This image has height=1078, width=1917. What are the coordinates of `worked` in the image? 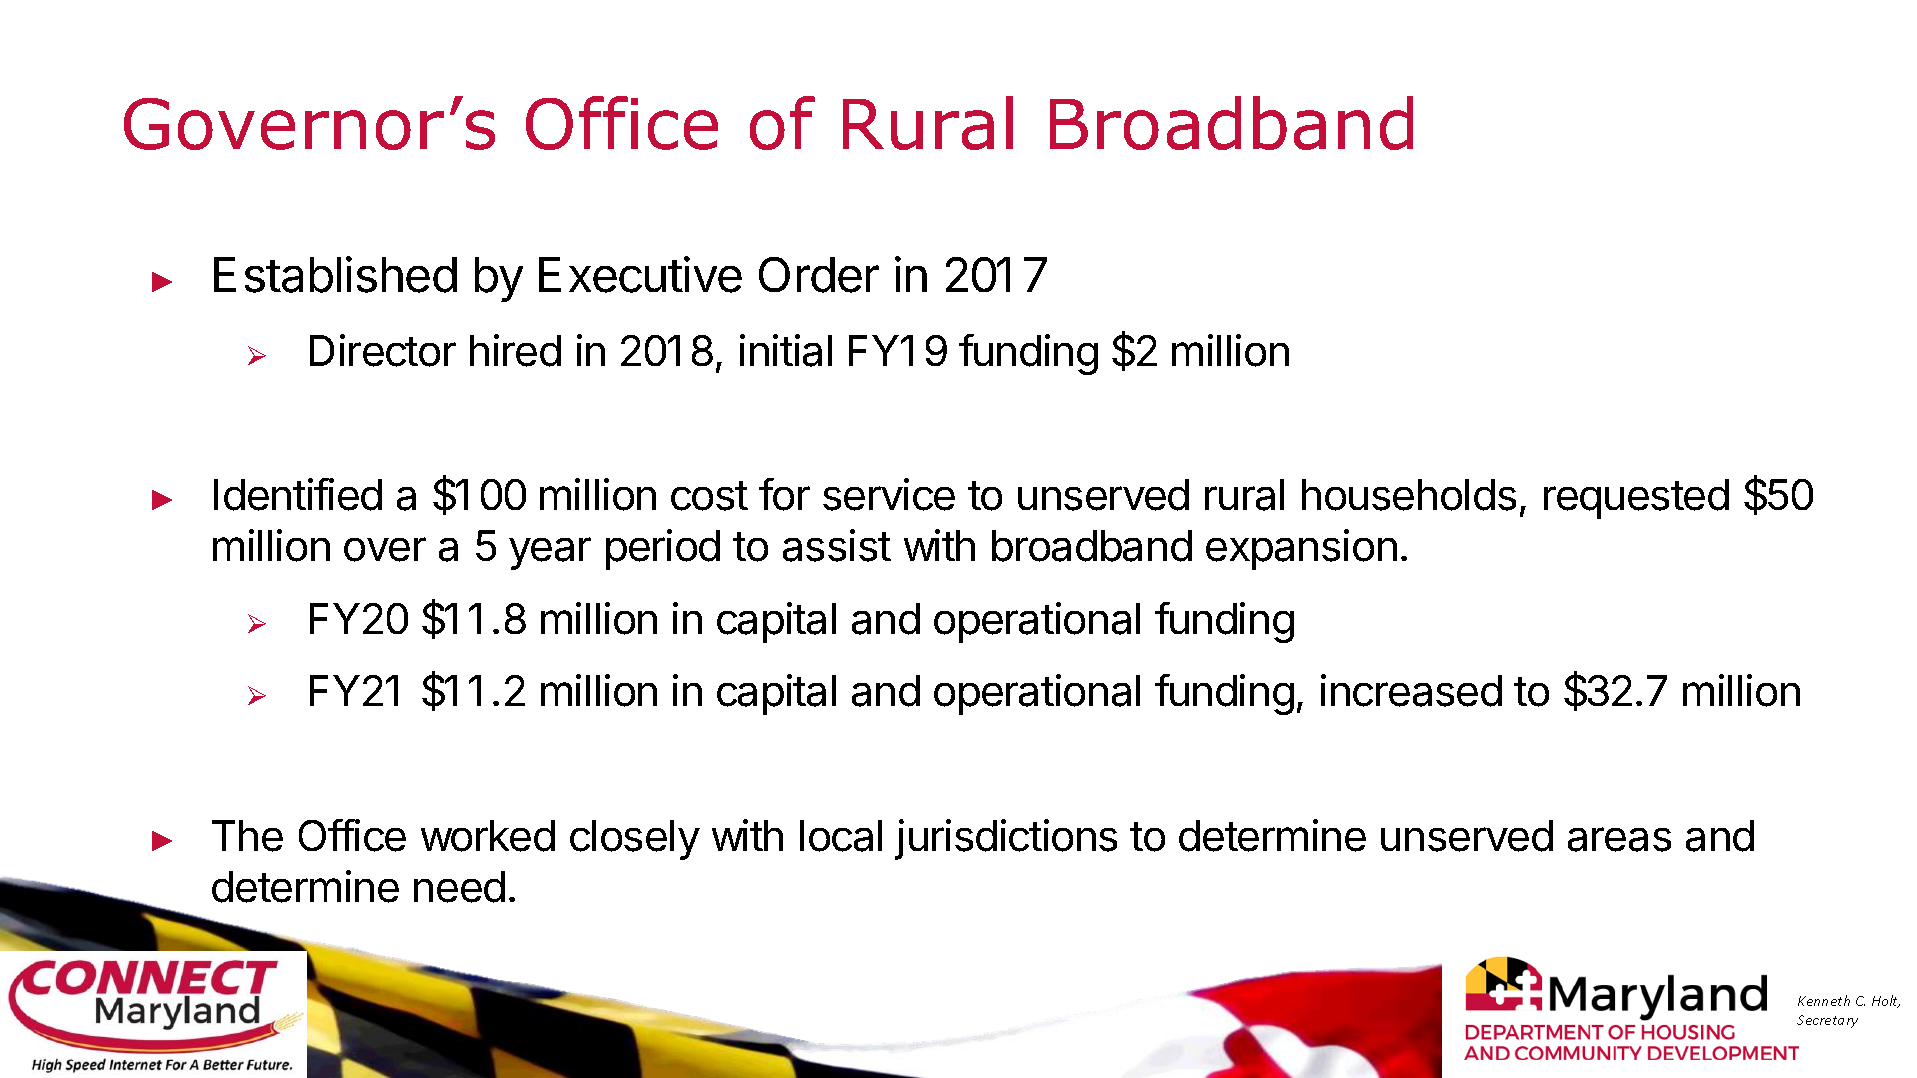 It's located at (488, 836).
